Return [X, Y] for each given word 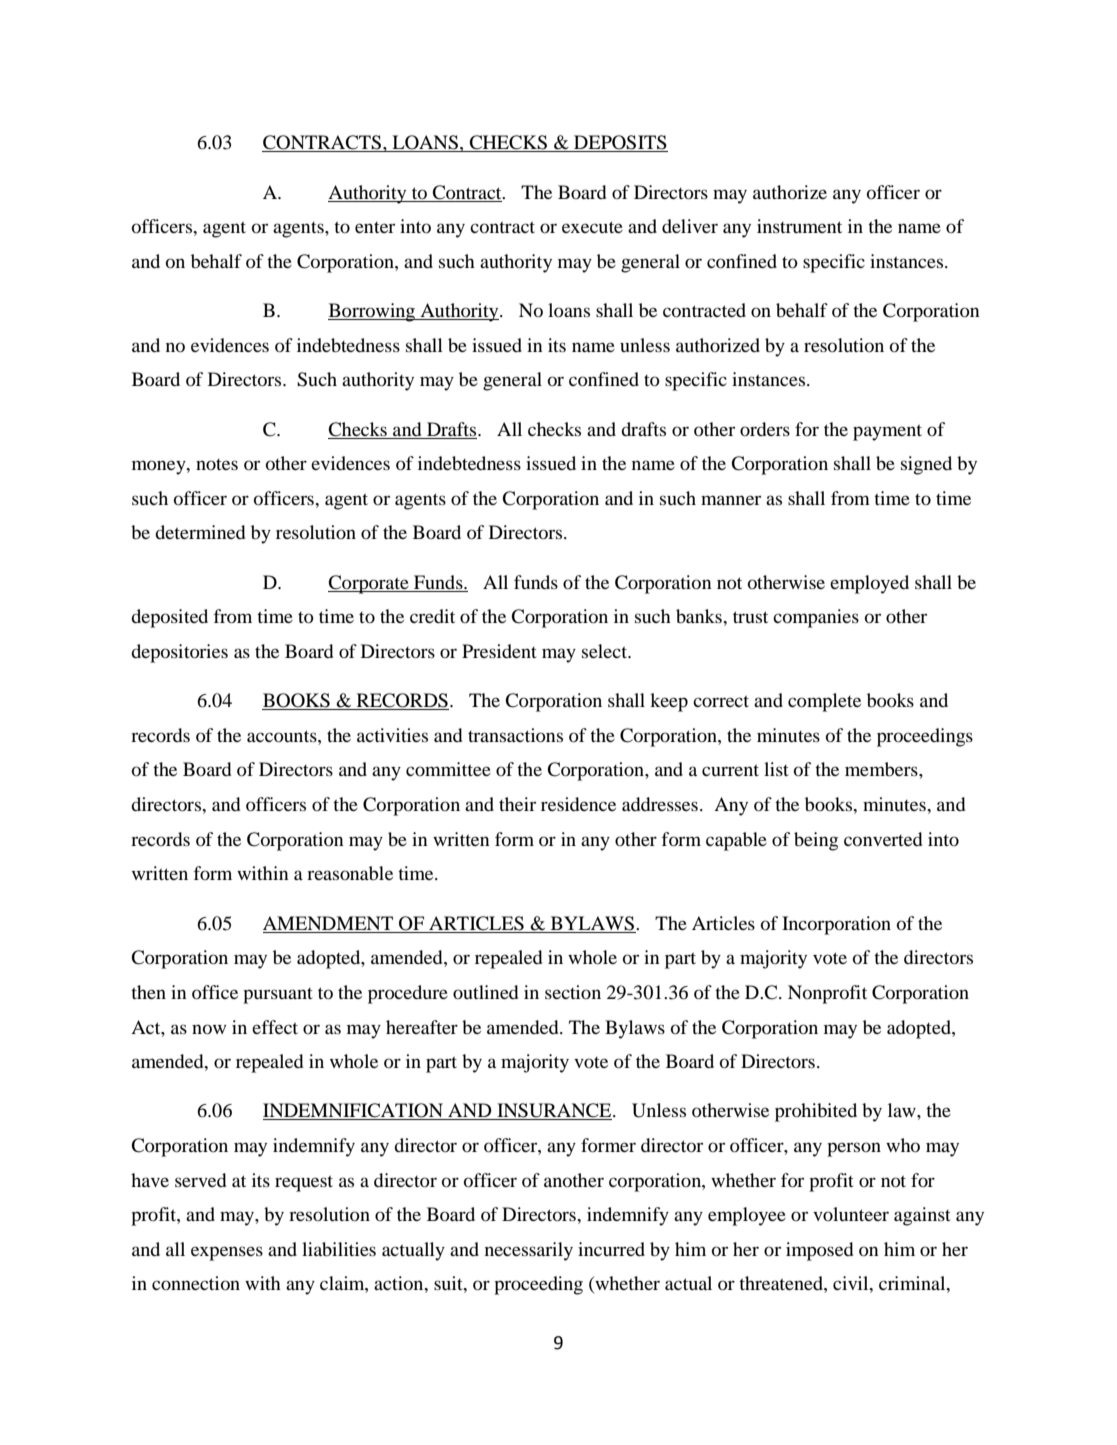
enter [375, 227]
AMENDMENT [328, 923]
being [816, 841]
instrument [799, 226]
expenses [227, 1253]
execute [592, 227]
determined [200, 532]
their [517, 804]
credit [432, 616]
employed [869, 584]
